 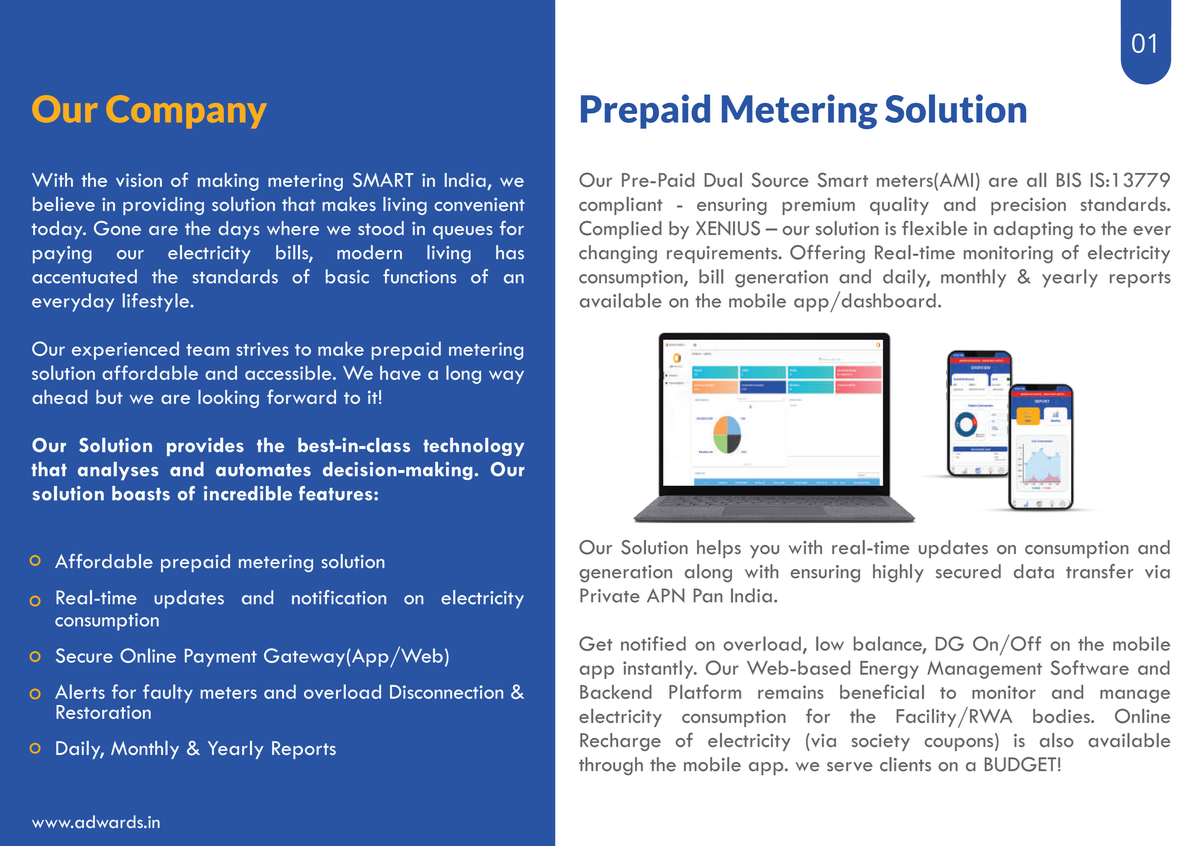 What do you see at coordinates (473, 446) in the image?
I see `technology` at bounding box center [473, 446].
